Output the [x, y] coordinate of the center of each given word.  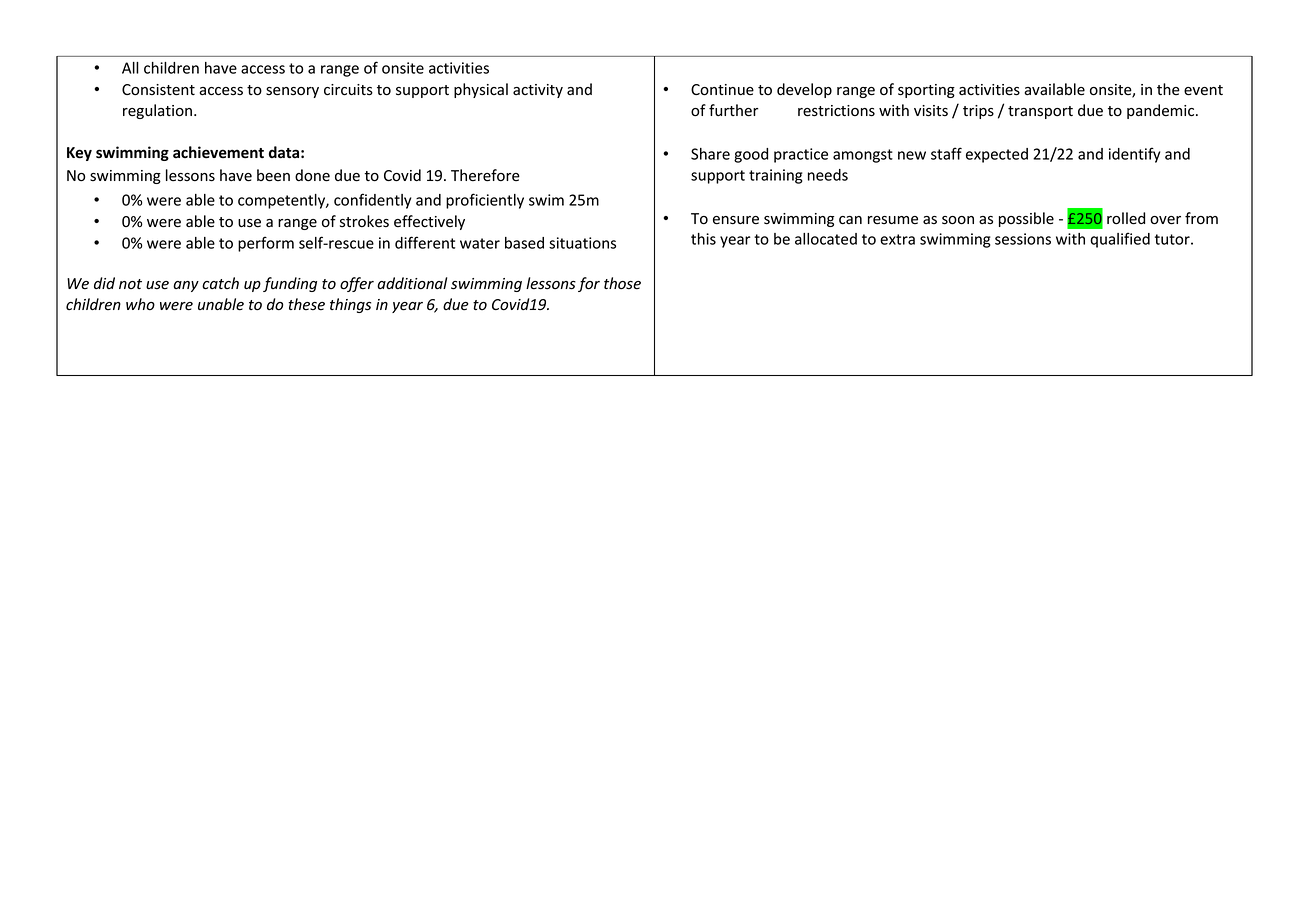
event [1203, 90]
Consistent [158, 90]
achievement [218, 152]
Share [710, 154]
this [703, 239]
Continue [722, 90]
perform [266, 244]
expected [997, 155]
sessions [1023, 239]
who [140, 304]
